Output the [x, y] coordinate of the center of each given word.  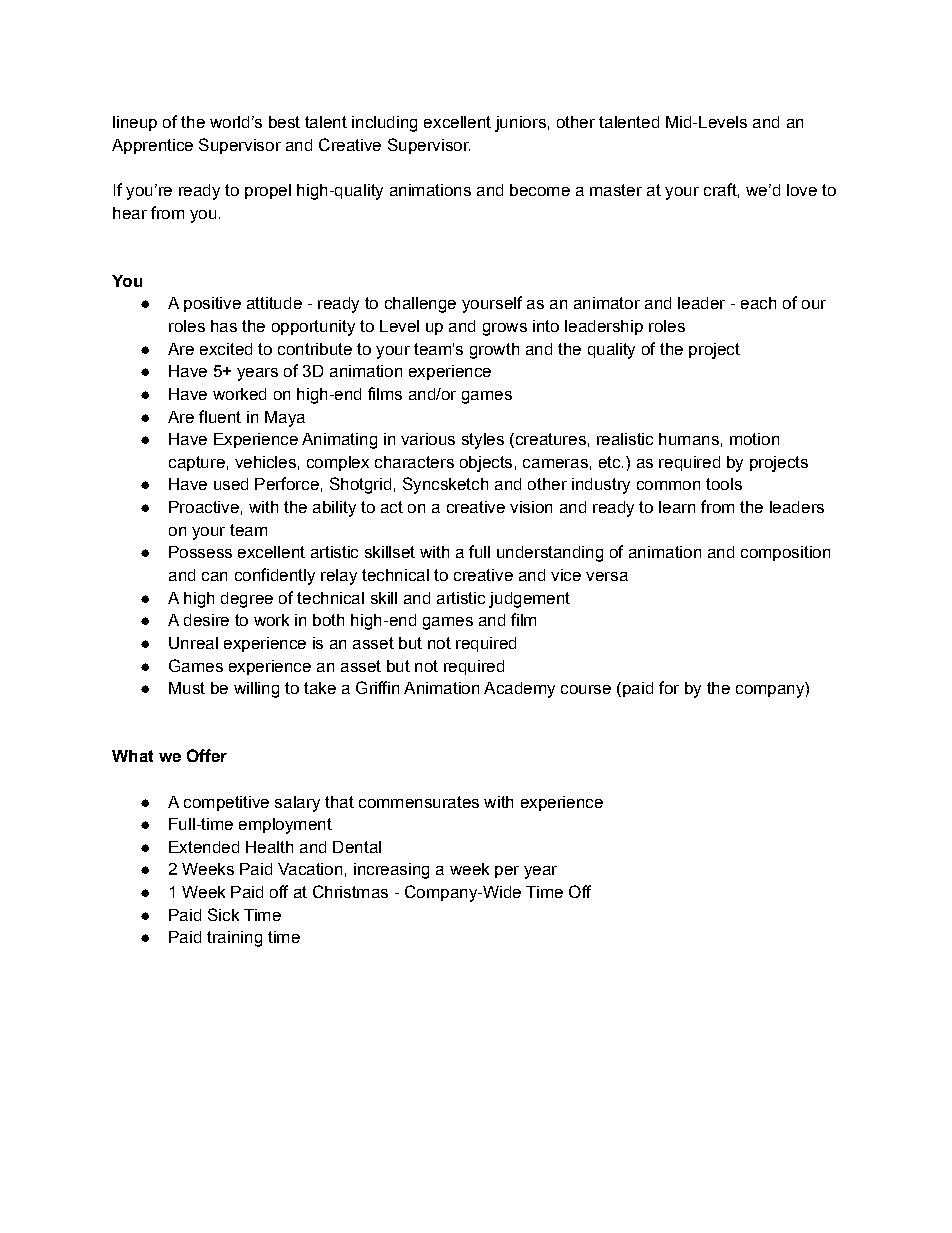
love [802, 190]
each [758, 303]
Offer [207, 755]
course [586, 689]
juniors [520, 124]
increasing [391, 871]
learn [677, 507]
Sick [223, 914]
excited [226, 349]
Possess [200, 552]
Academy [519, 690]
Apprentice [152, 146]
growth [494, 351]
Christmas [350, 891]
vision [531, 507]
